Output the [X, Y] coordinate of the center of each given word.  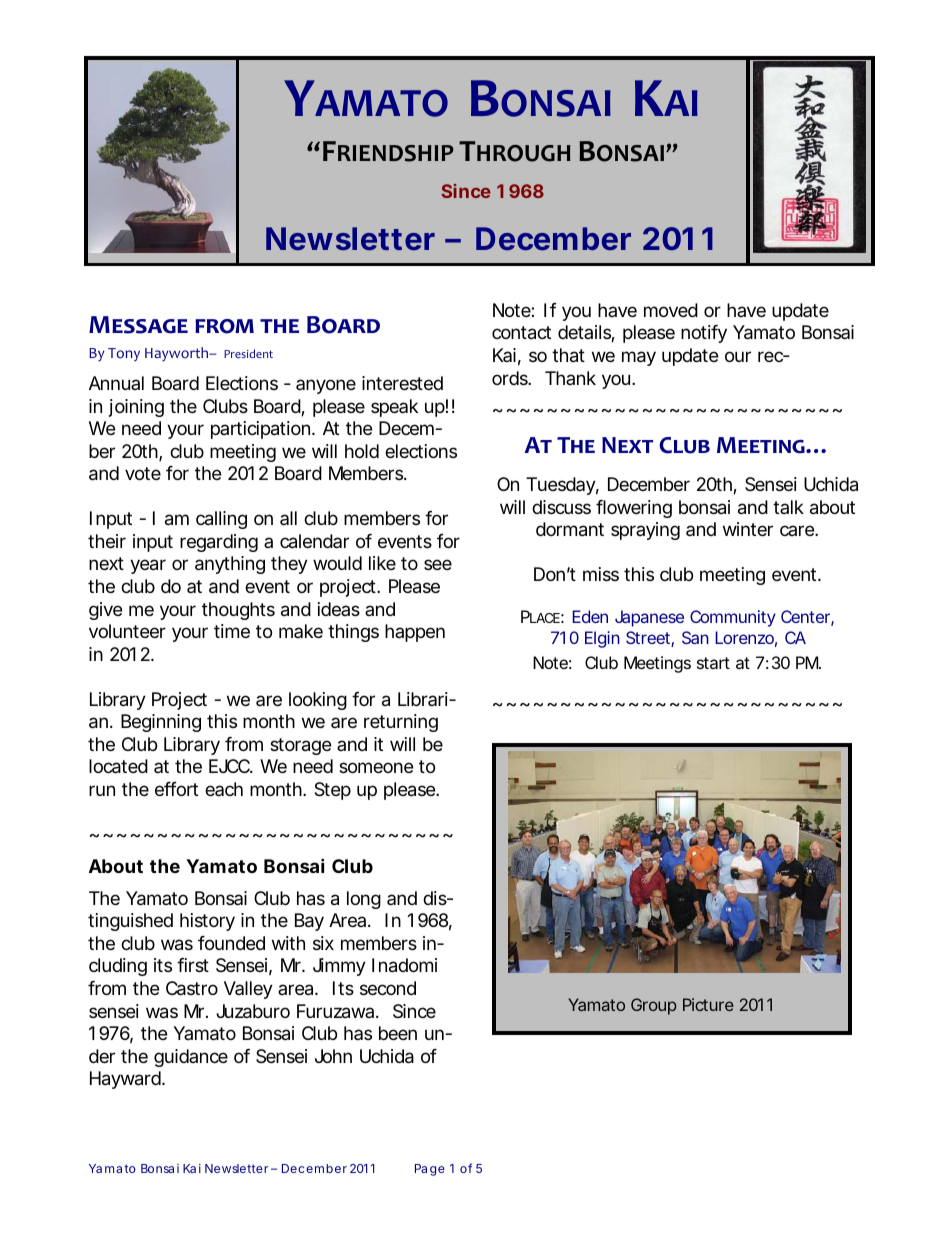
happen [415, 633]
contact [521, 333]
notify [704, 334]
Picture [708, 1004]
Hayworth [178, 354]
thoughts [238, 611]
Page [430, 1170]
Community [733, 618]
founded [231, 943]
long [364, 900]
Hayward [126, 1080]
